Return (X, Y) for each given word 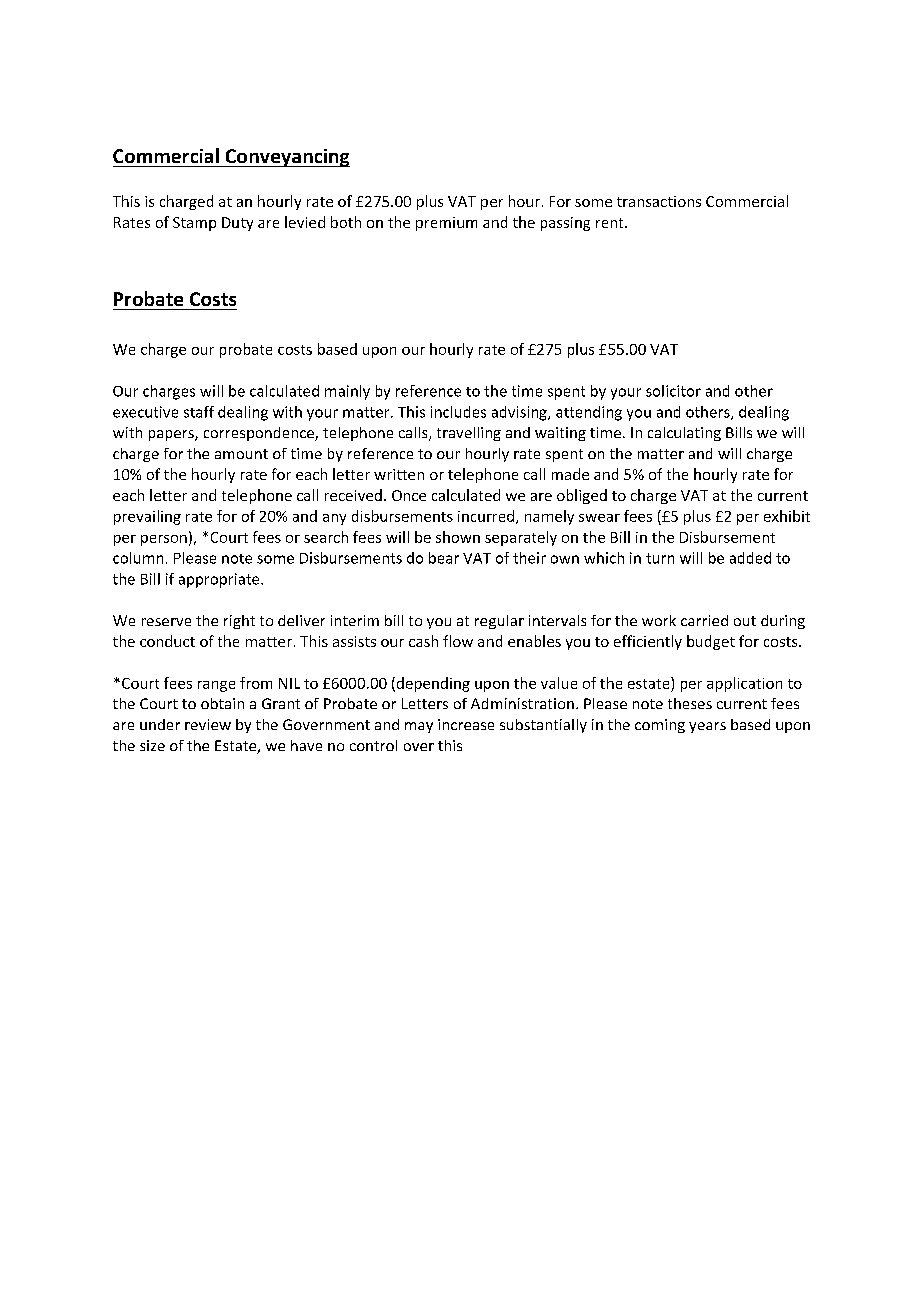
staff (199, 412)
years (707, 727)
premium (446, 224)
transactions (659, 201)
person (164, 540)
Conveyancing (286, 158)
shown (458, 537)
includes (458, 412)
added (750, 558)
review (208, 724)
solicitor (673, 391)
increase (466, 724)
